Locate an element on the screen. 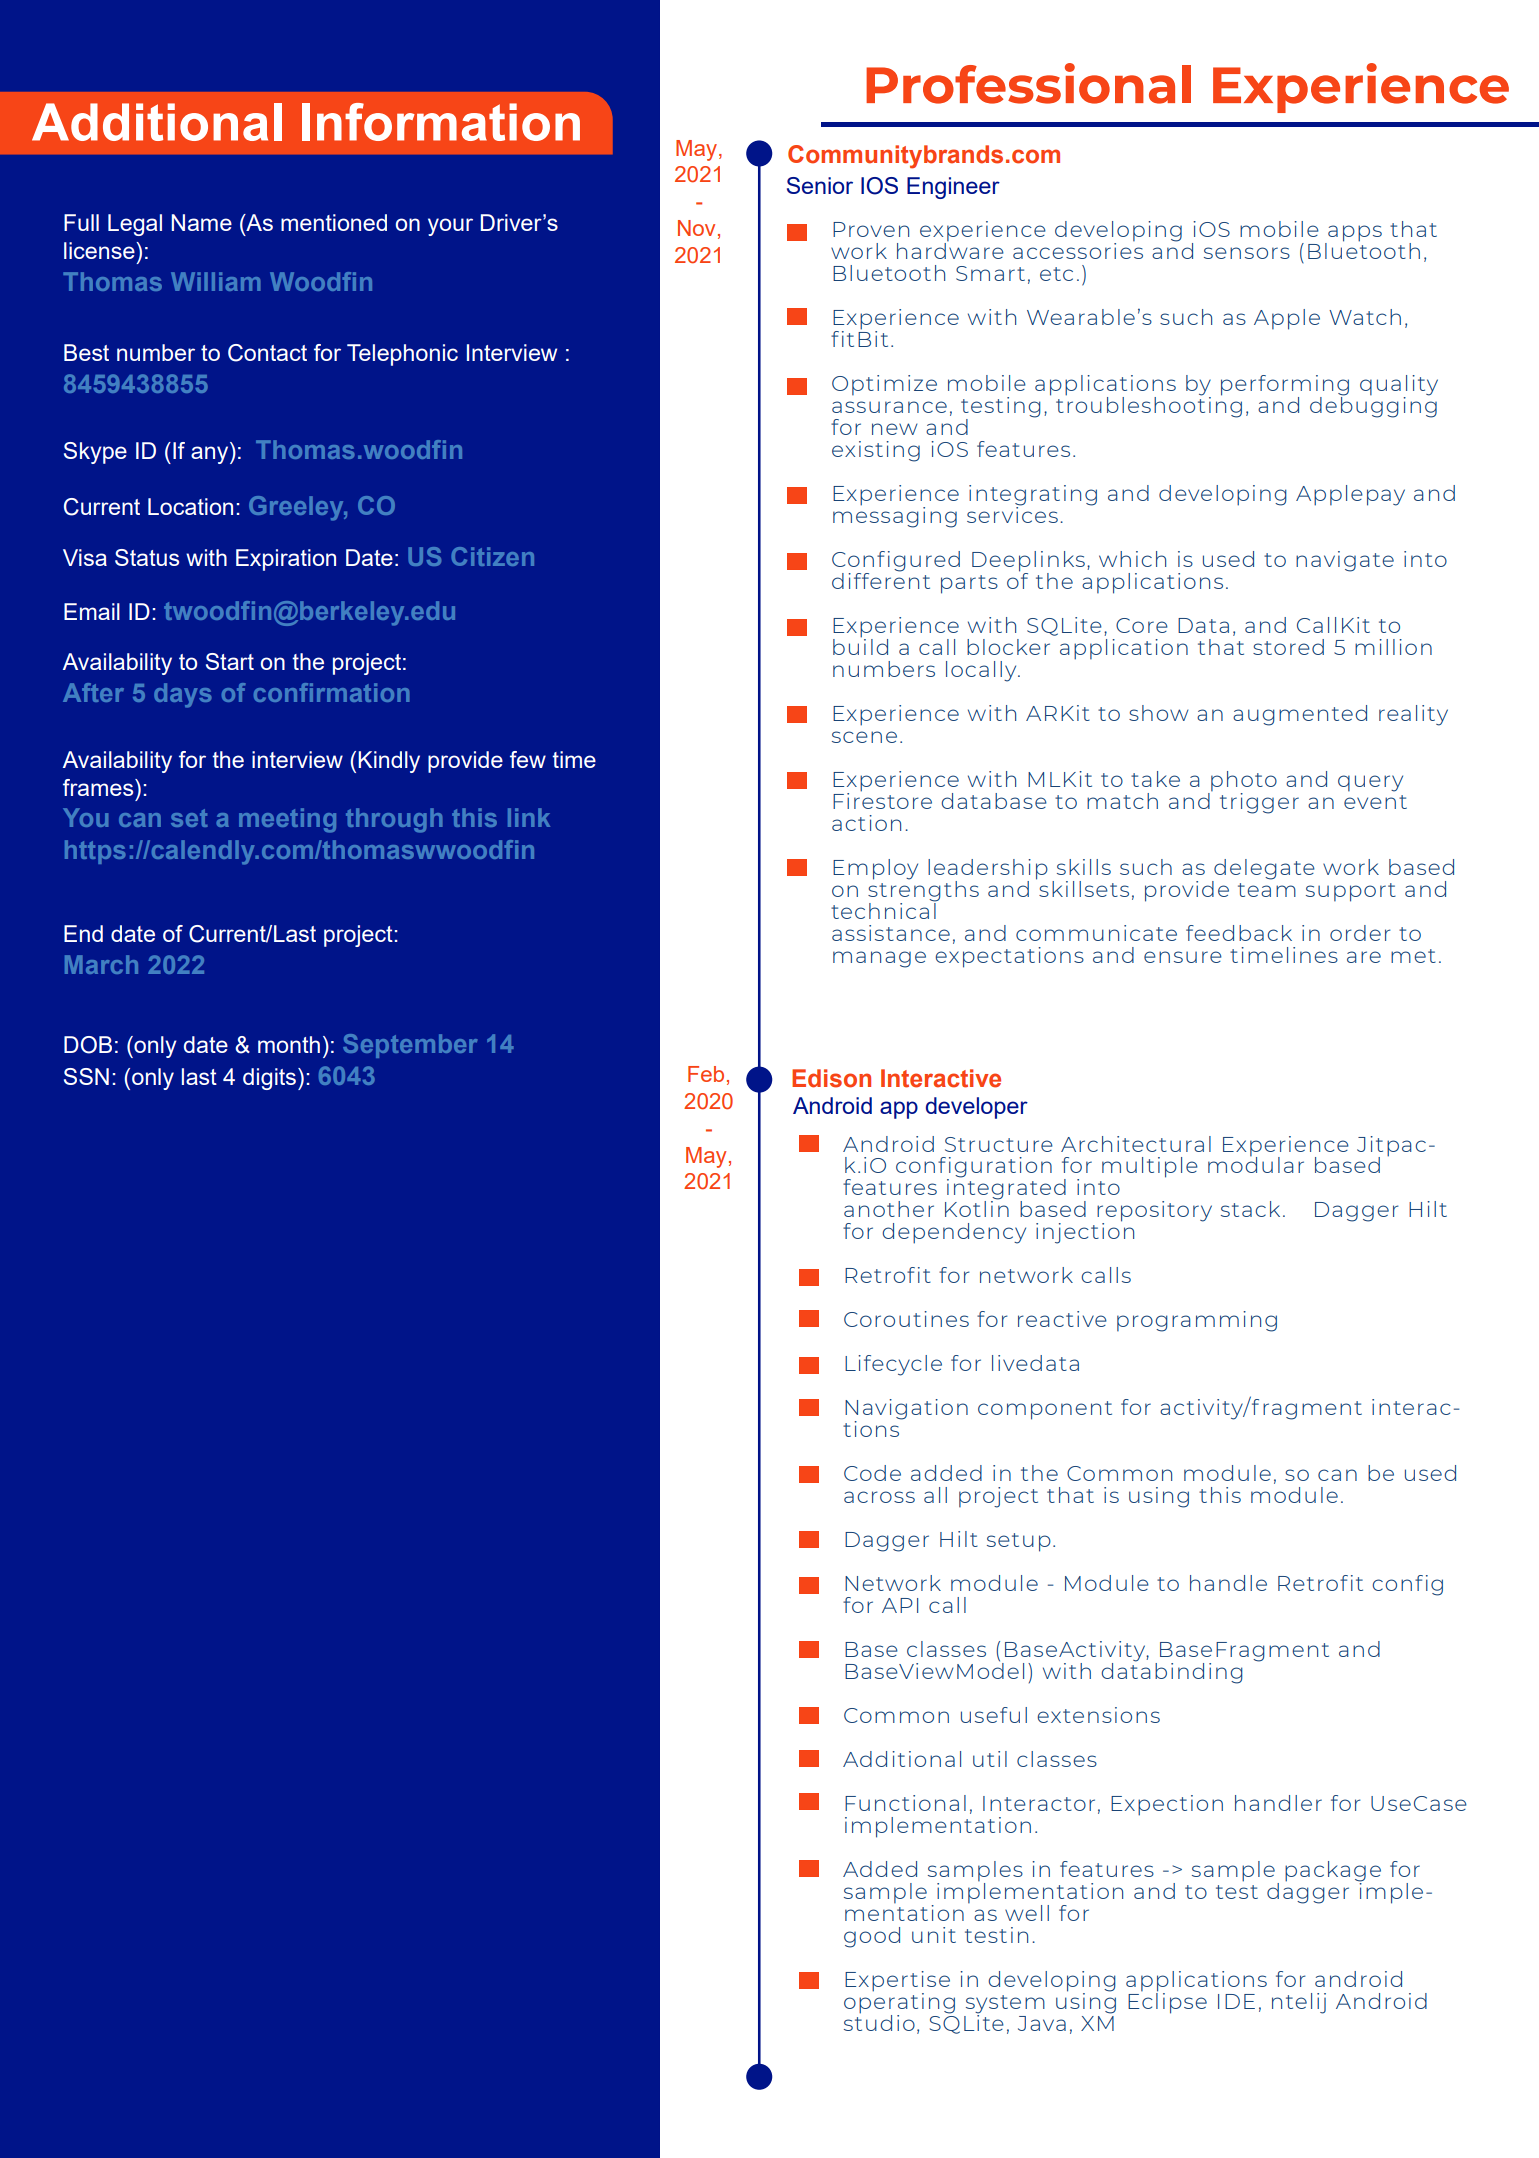  photo is located at coordinates (1243, 782).
